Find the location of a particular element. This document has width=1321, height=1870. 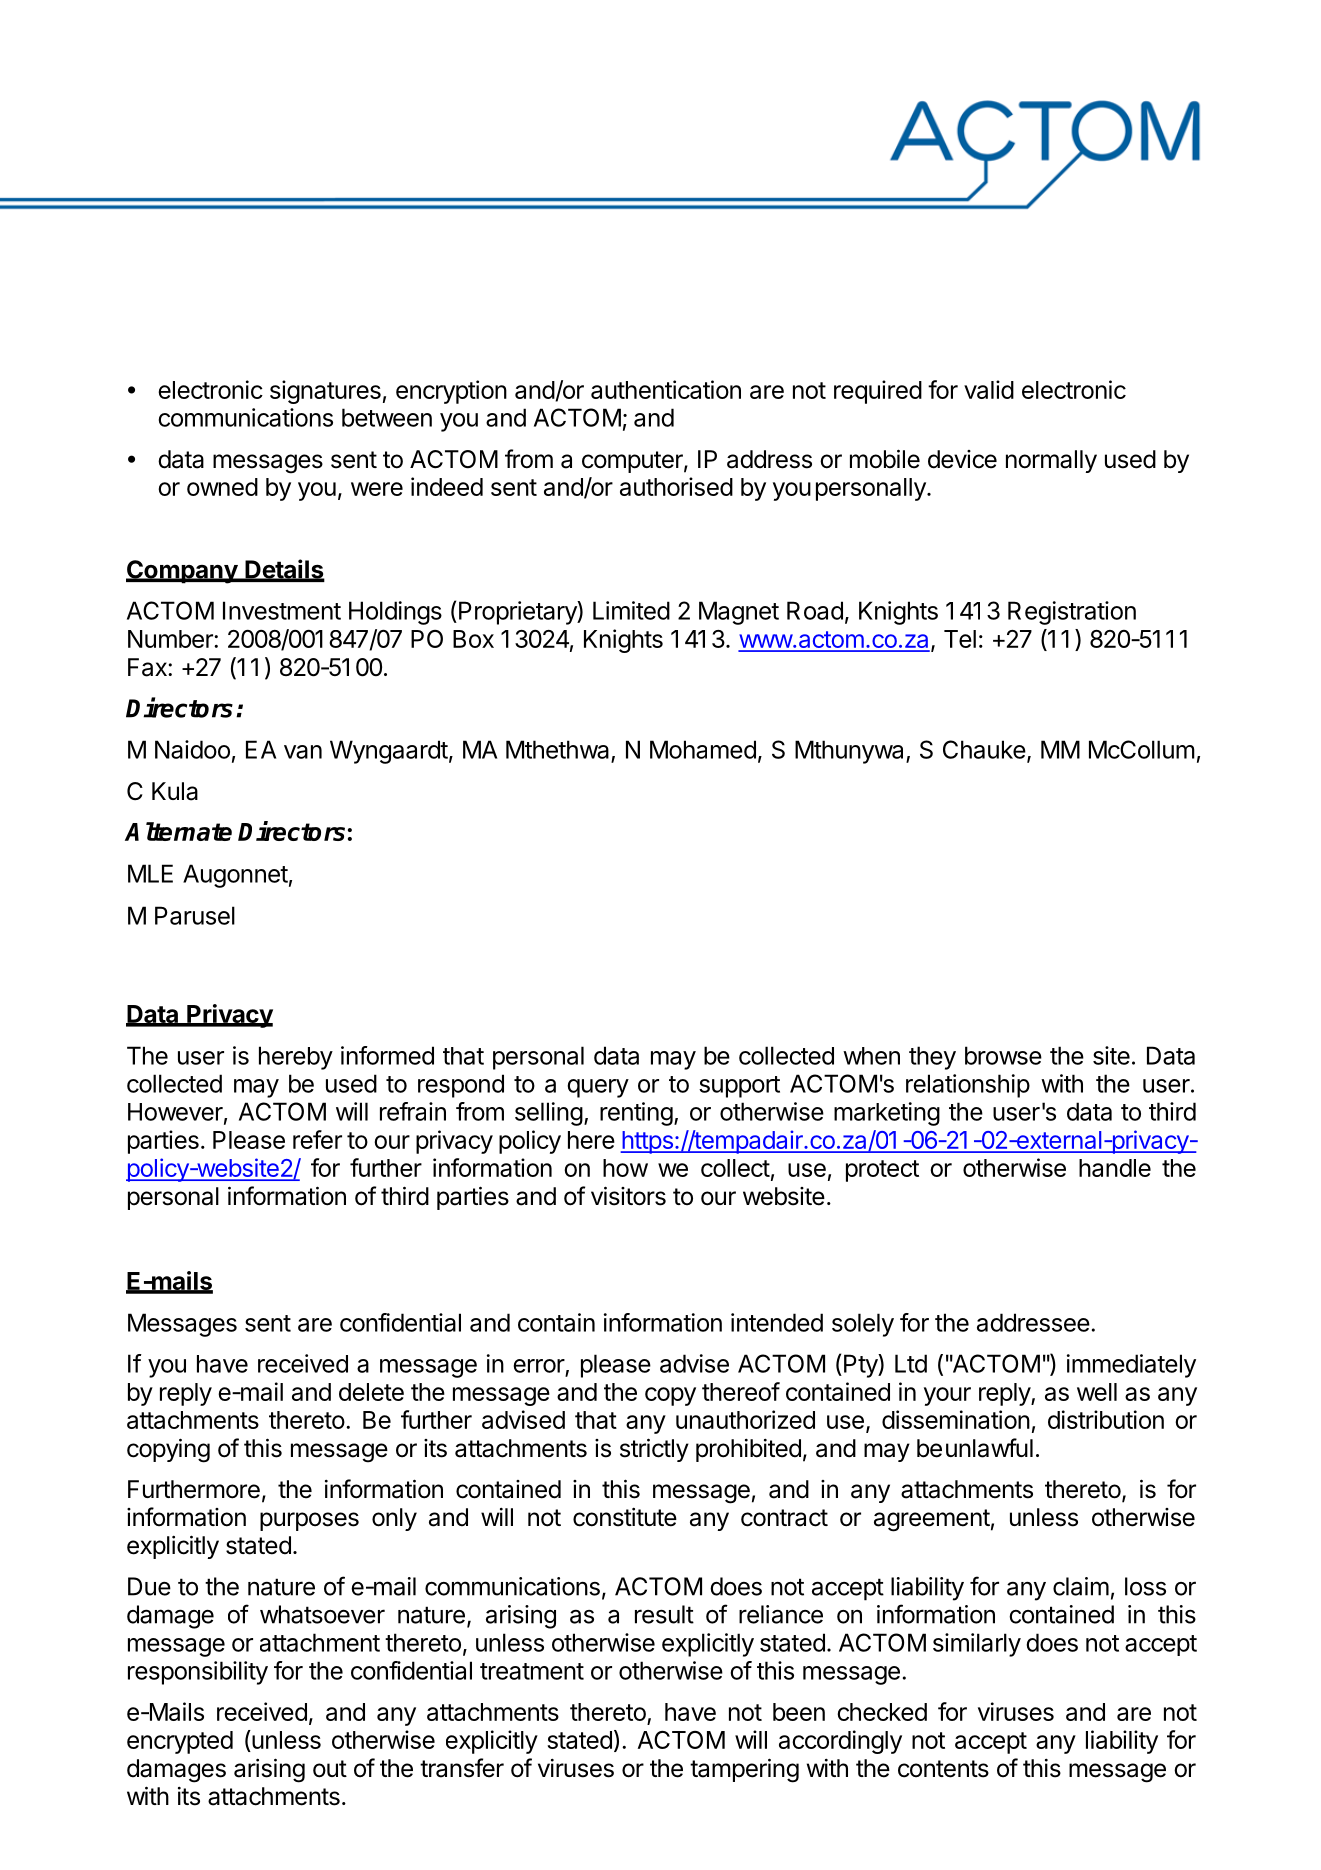

refer is located at coordinates (317, 1139).
